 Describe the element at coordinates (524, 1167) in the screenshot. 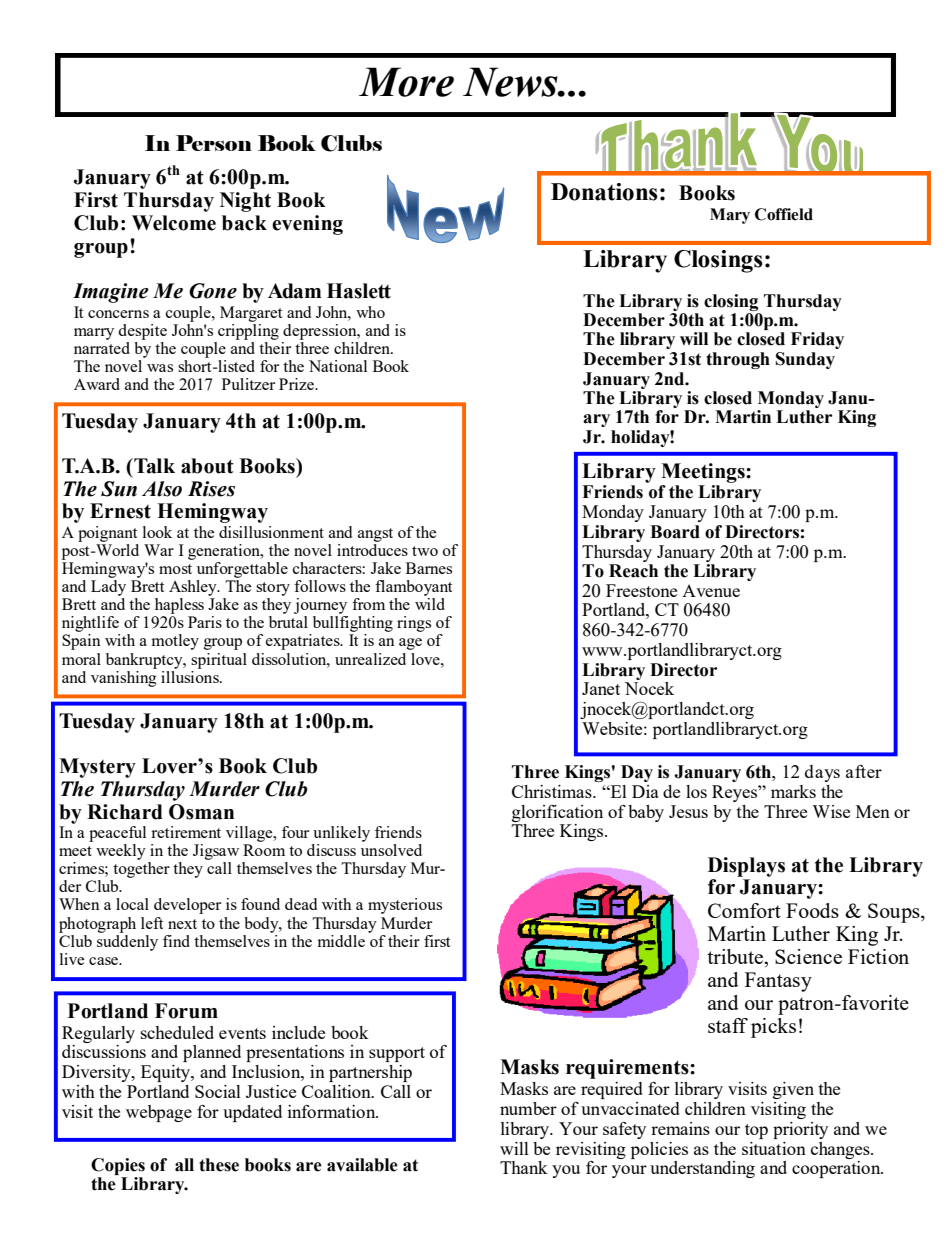

I see `Thank` at that location.
